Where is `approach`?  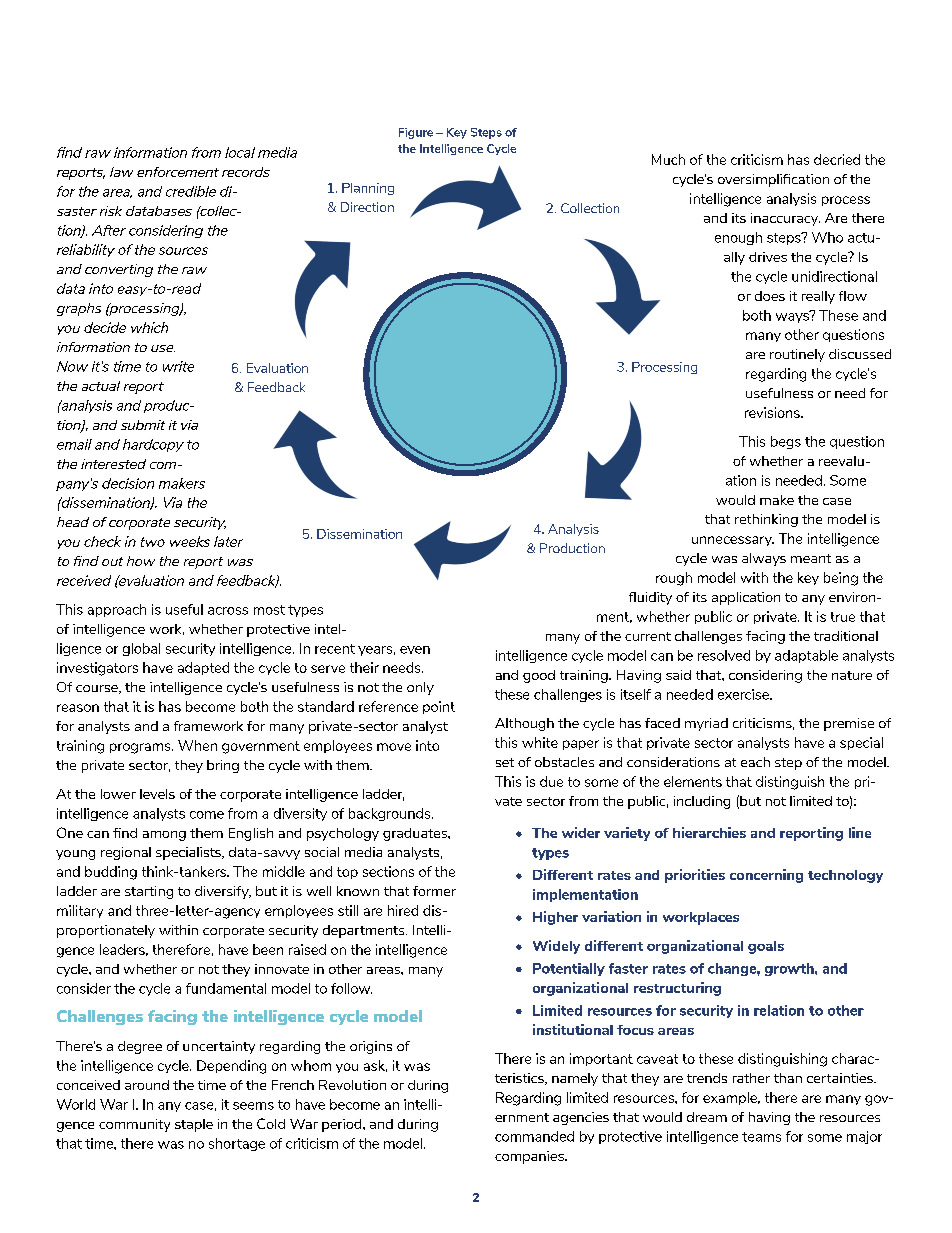
approach is located at coordinates (117, 610).
